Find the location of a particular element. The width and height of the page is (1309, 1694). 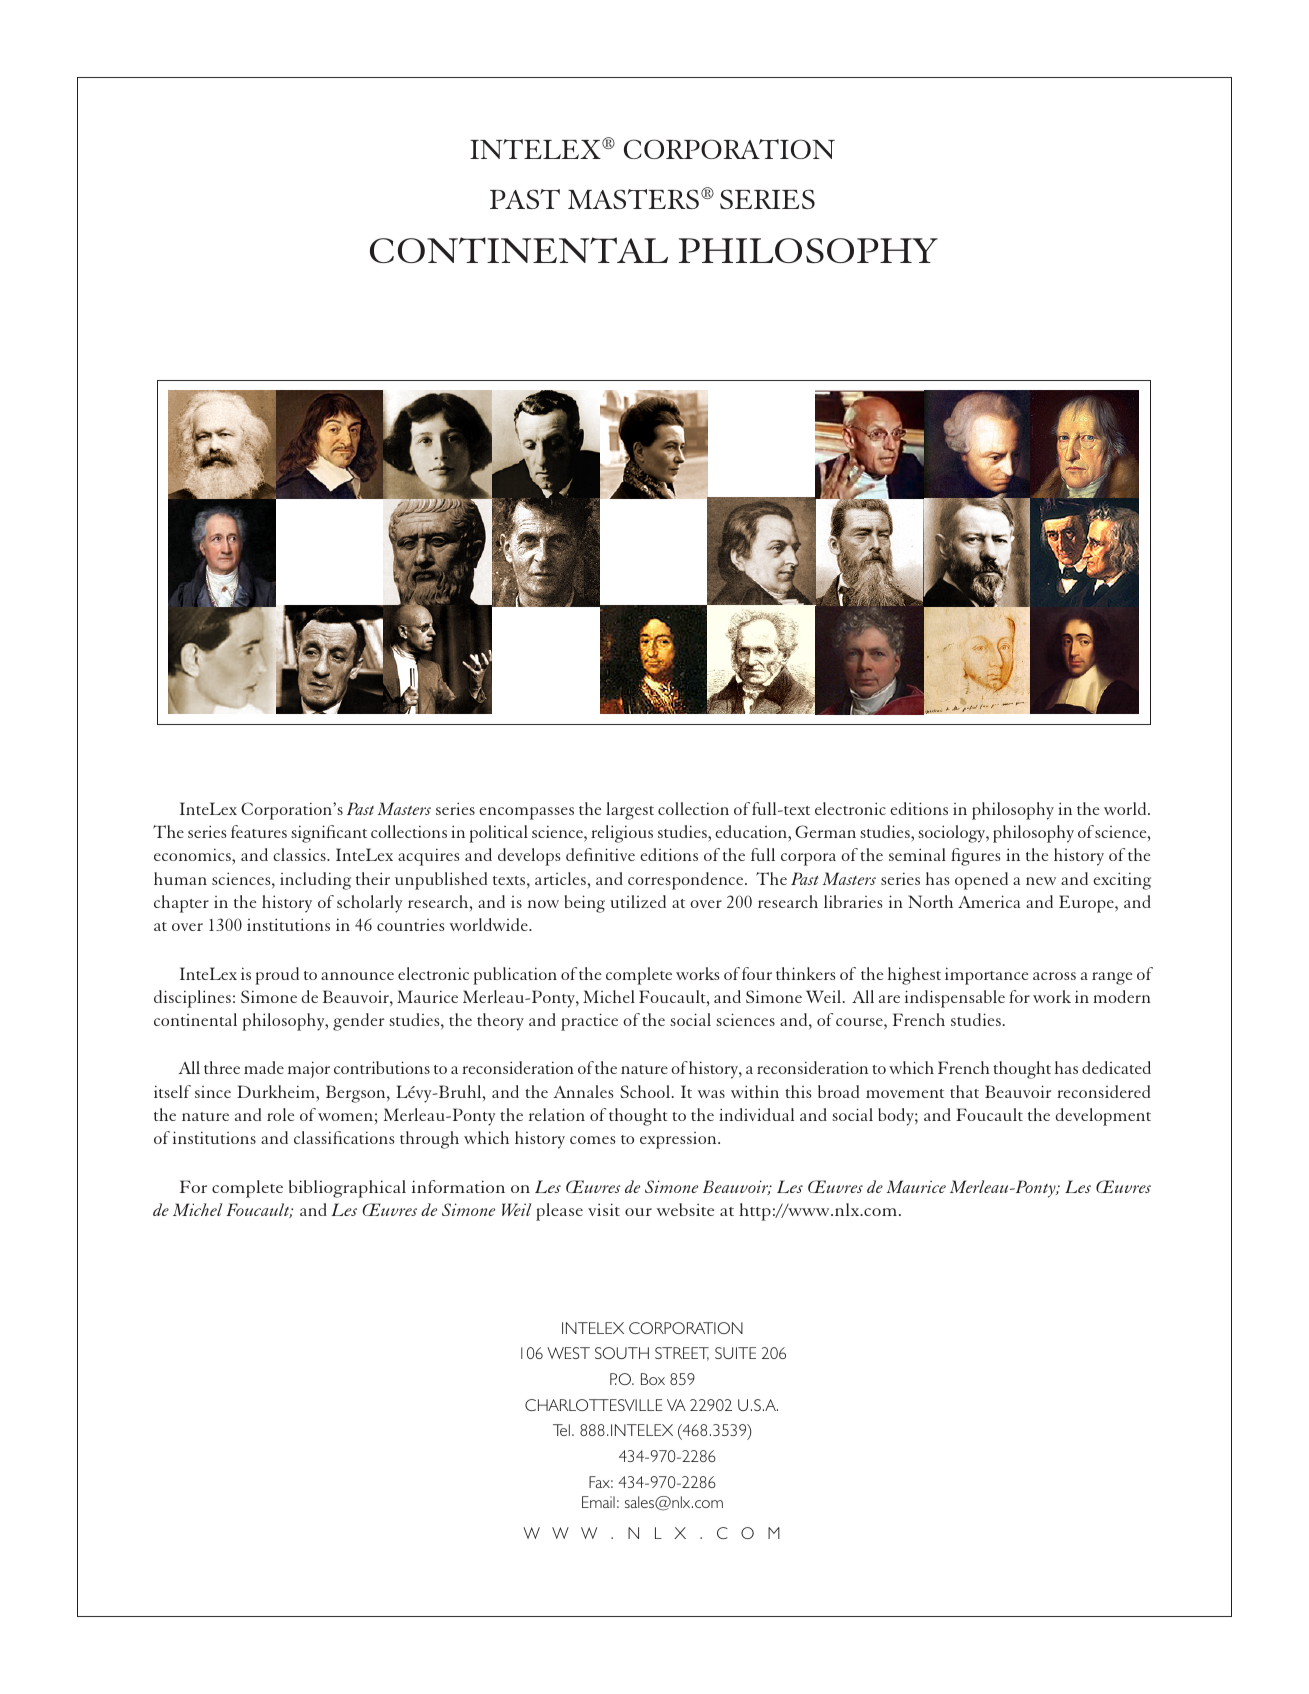

School is located at coordinates (645, 1091).
